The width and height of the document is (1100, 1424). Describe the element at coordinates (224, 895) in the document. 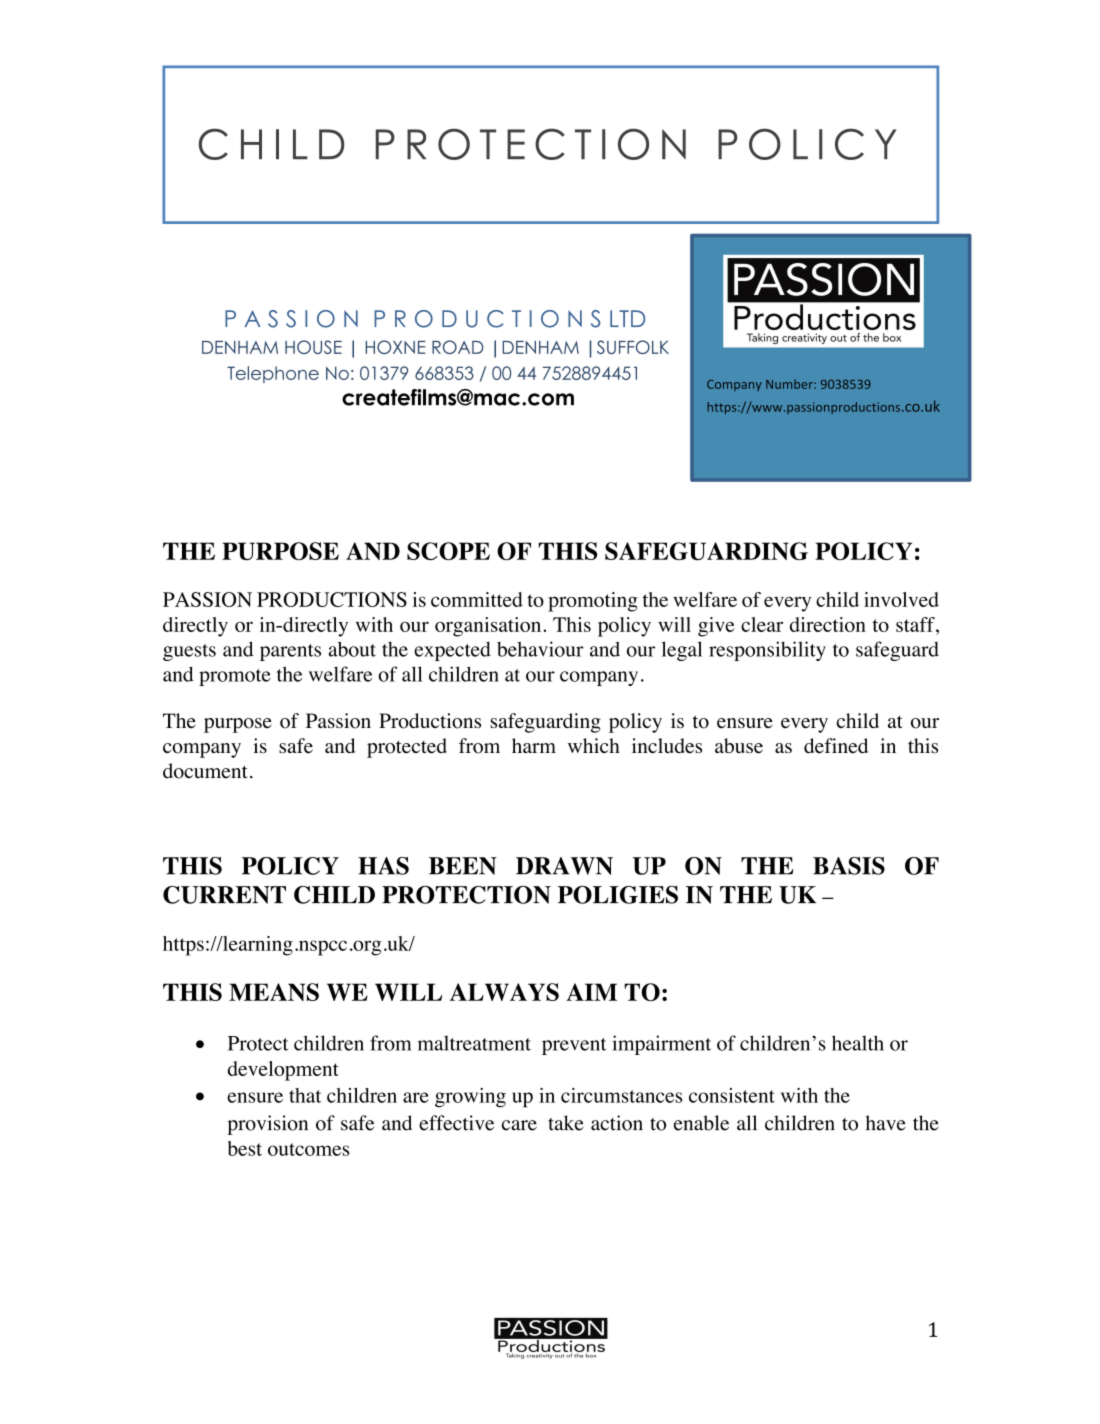

I see `CURRENT` at that location.
